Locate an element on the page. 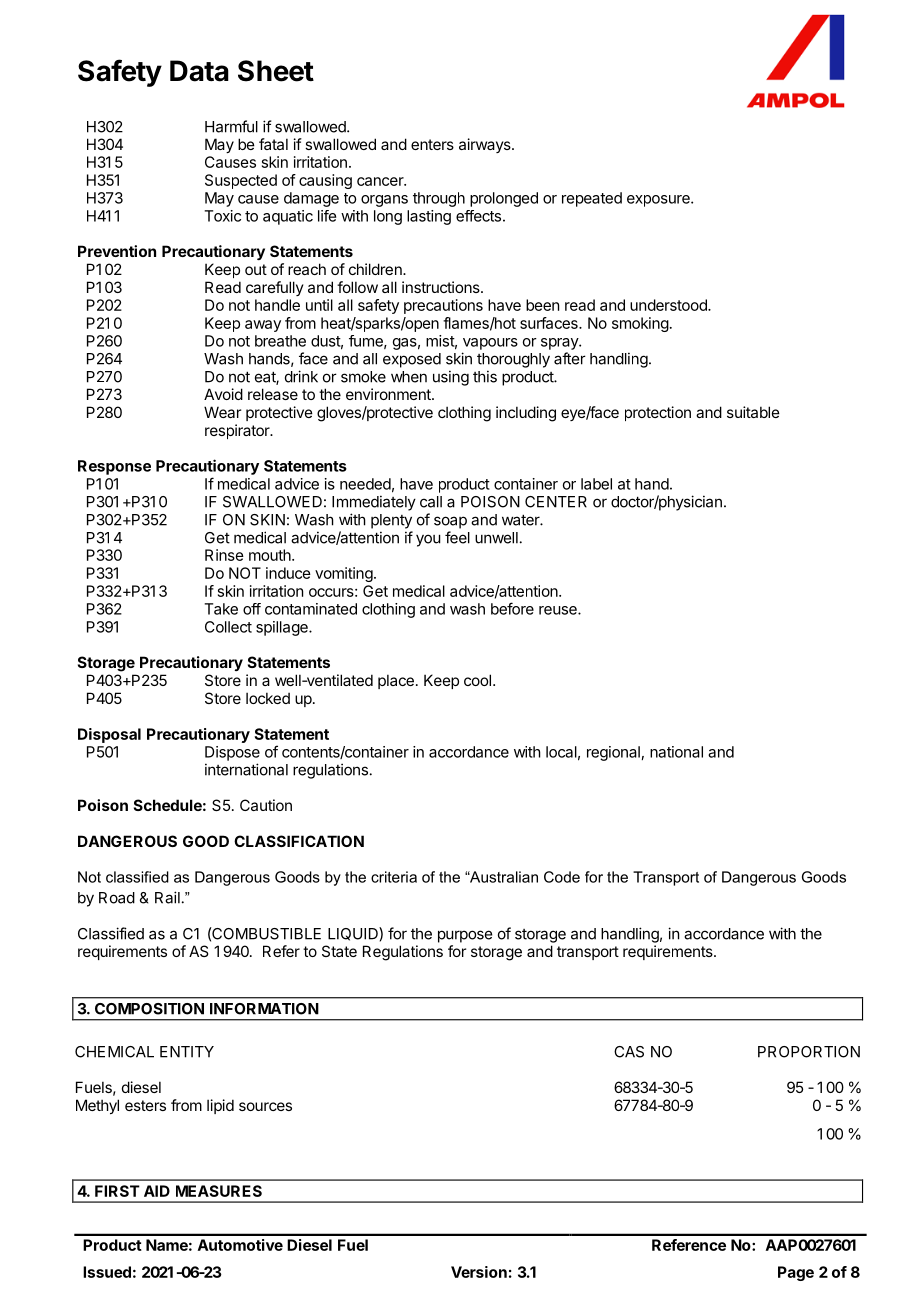  Collect is located at coordinates (228, 627).
